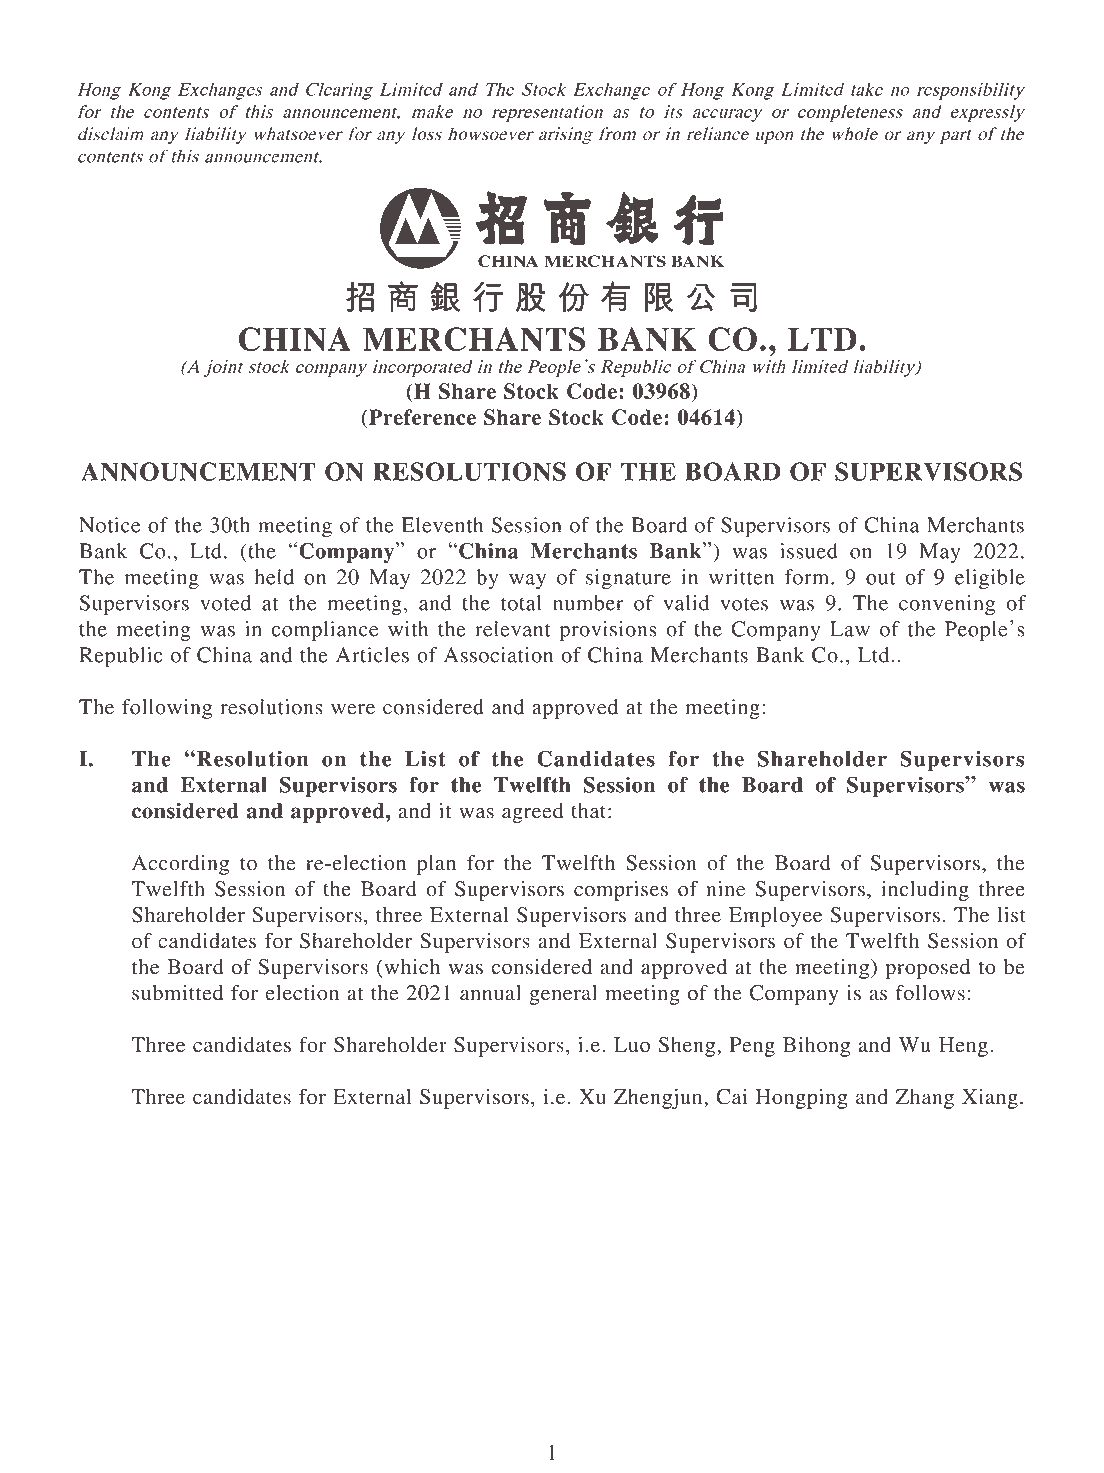 The height and width of the document is (1473, 1104). I want to click on submitted, so click(177, 993).
